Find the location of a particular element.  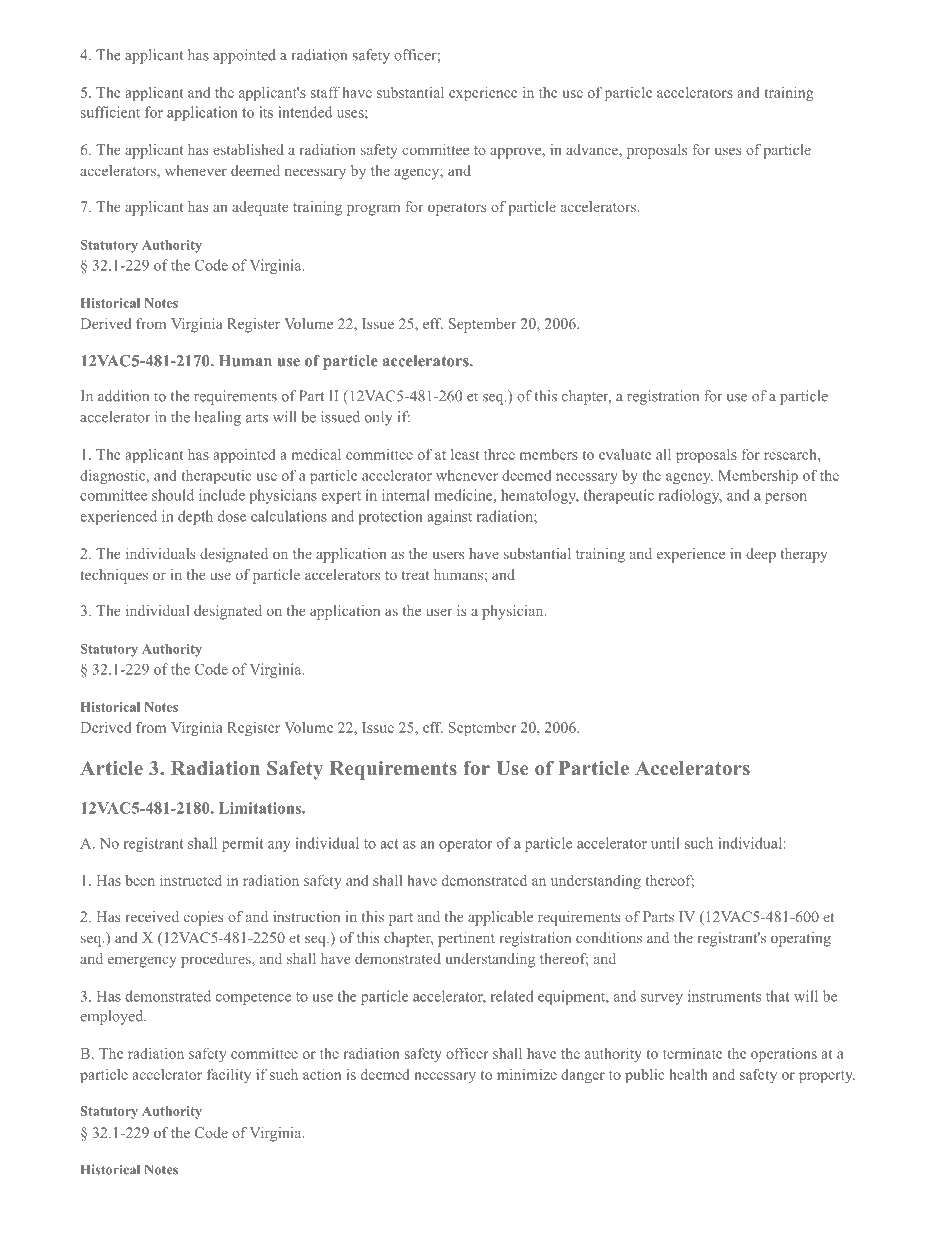

least is located at coordinates (465, 454).
